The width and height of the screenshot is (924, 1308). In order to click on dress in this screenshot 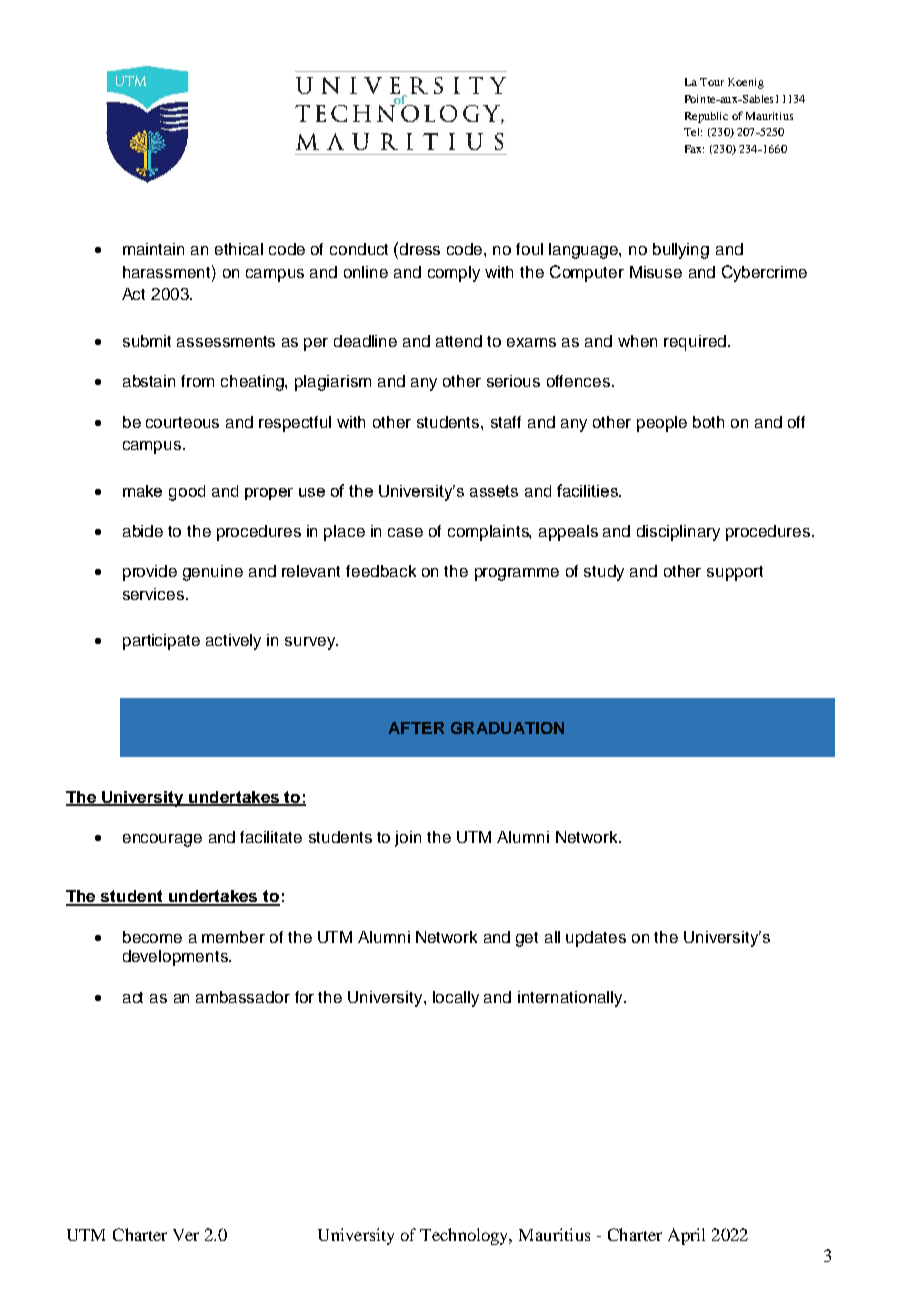, I will do `click(420, 249)`.
